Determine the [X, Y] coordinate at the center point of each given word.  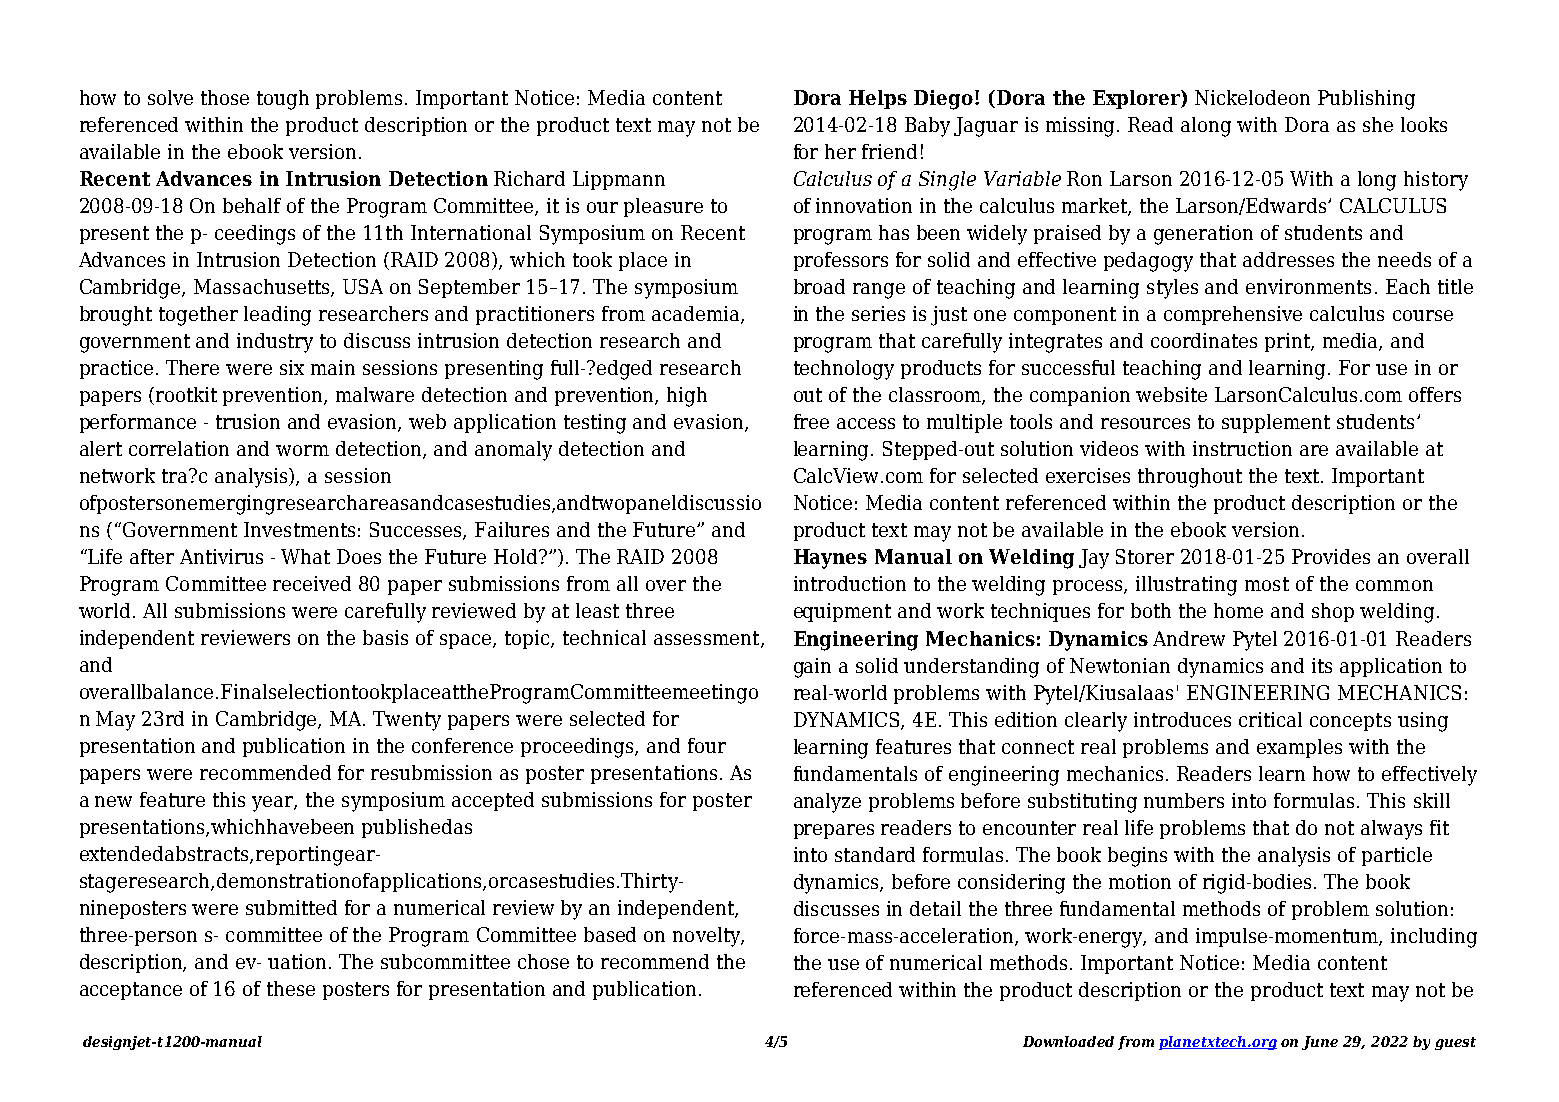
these [291, 988]
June [1320, 1043]
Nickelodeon [1252, 97]
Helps [878, 99]
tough [283, 100]
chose [543, 961]
